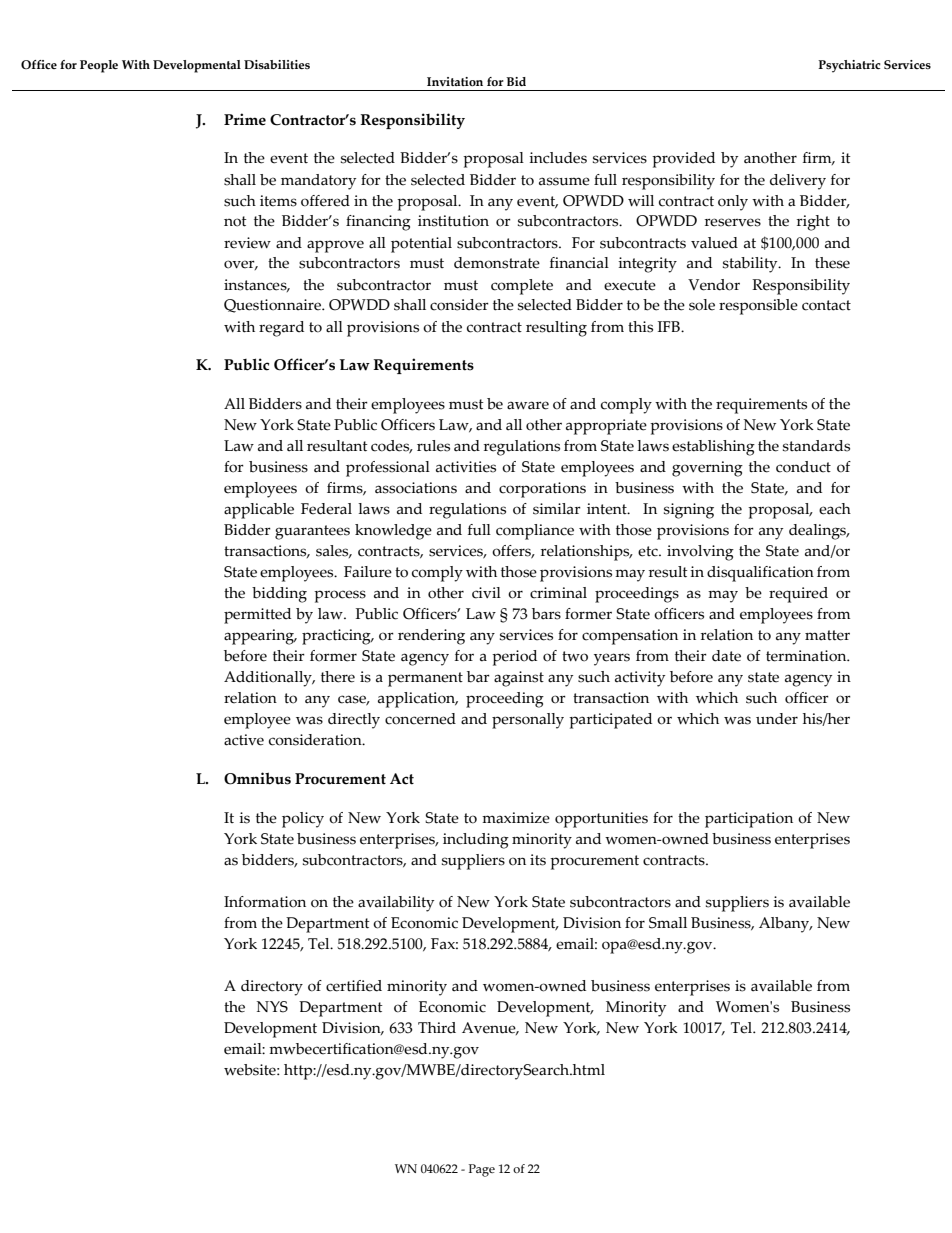 The height and width of the page is (1233, 952). What do you see at coordinates (272, 1007) in the page?
I see `NYS` at bounding box center [272, 1007].
